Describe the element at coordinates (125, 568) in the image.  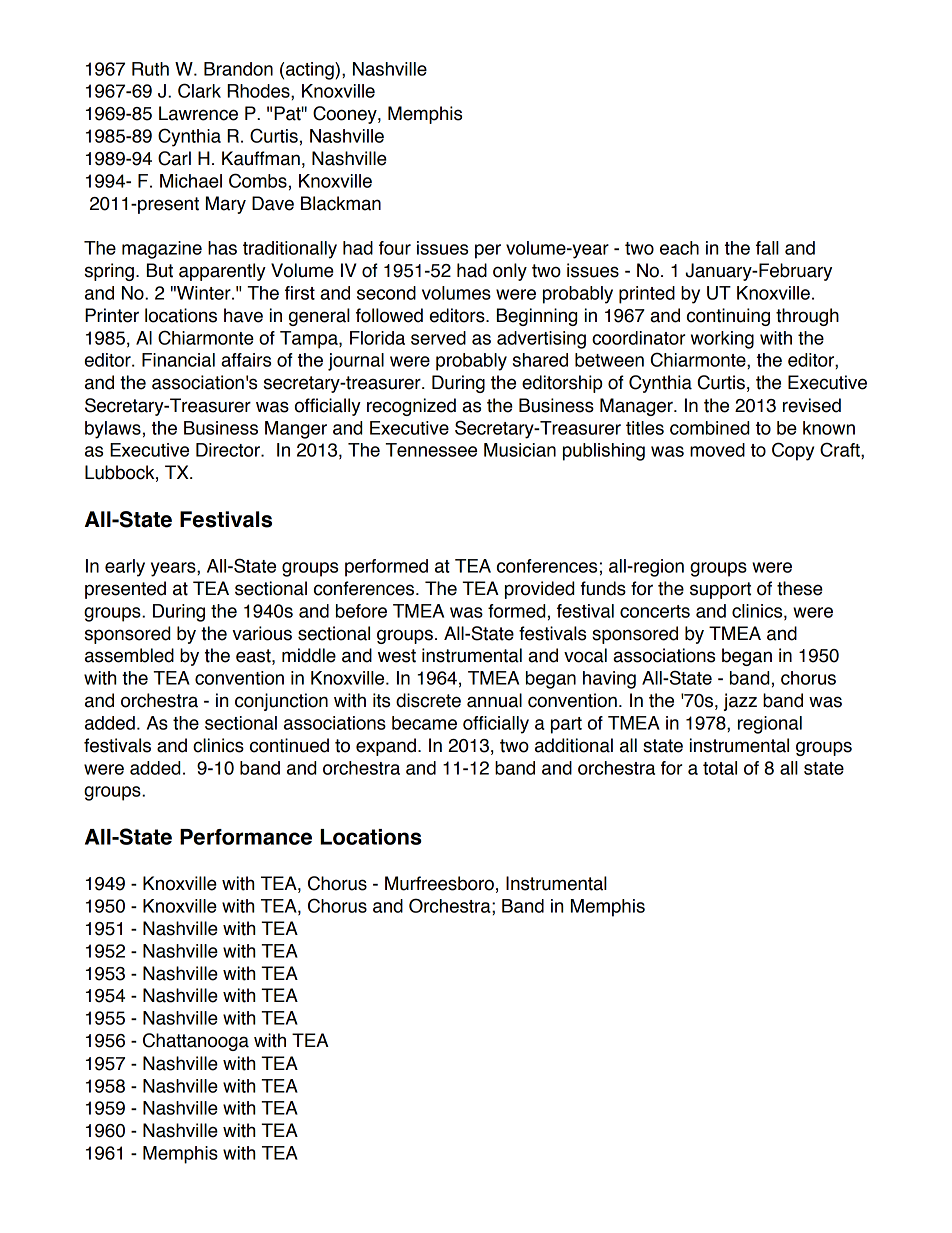
I see `early` at that location.
